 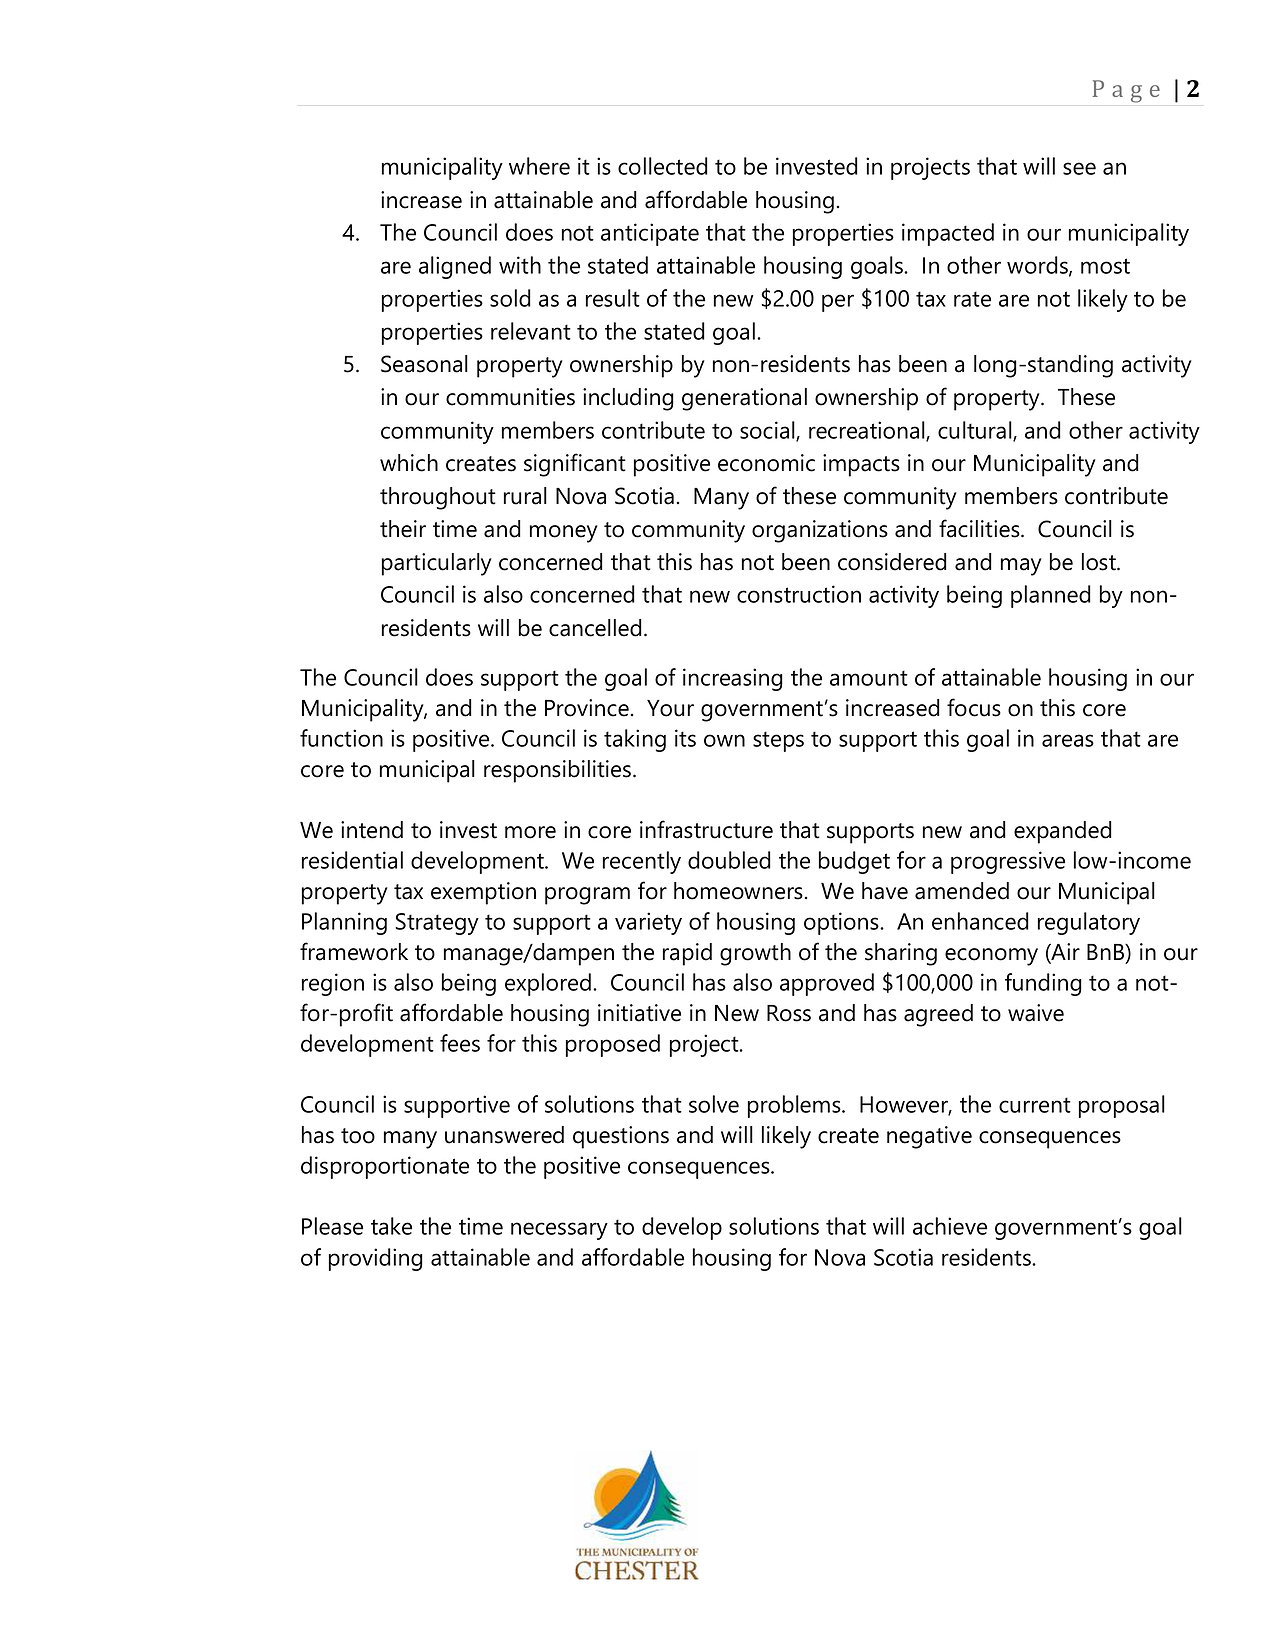 What do you see at coordinates (391, 1226) in the screenshot?
I see `take` at bounding box center [391, 1226].
